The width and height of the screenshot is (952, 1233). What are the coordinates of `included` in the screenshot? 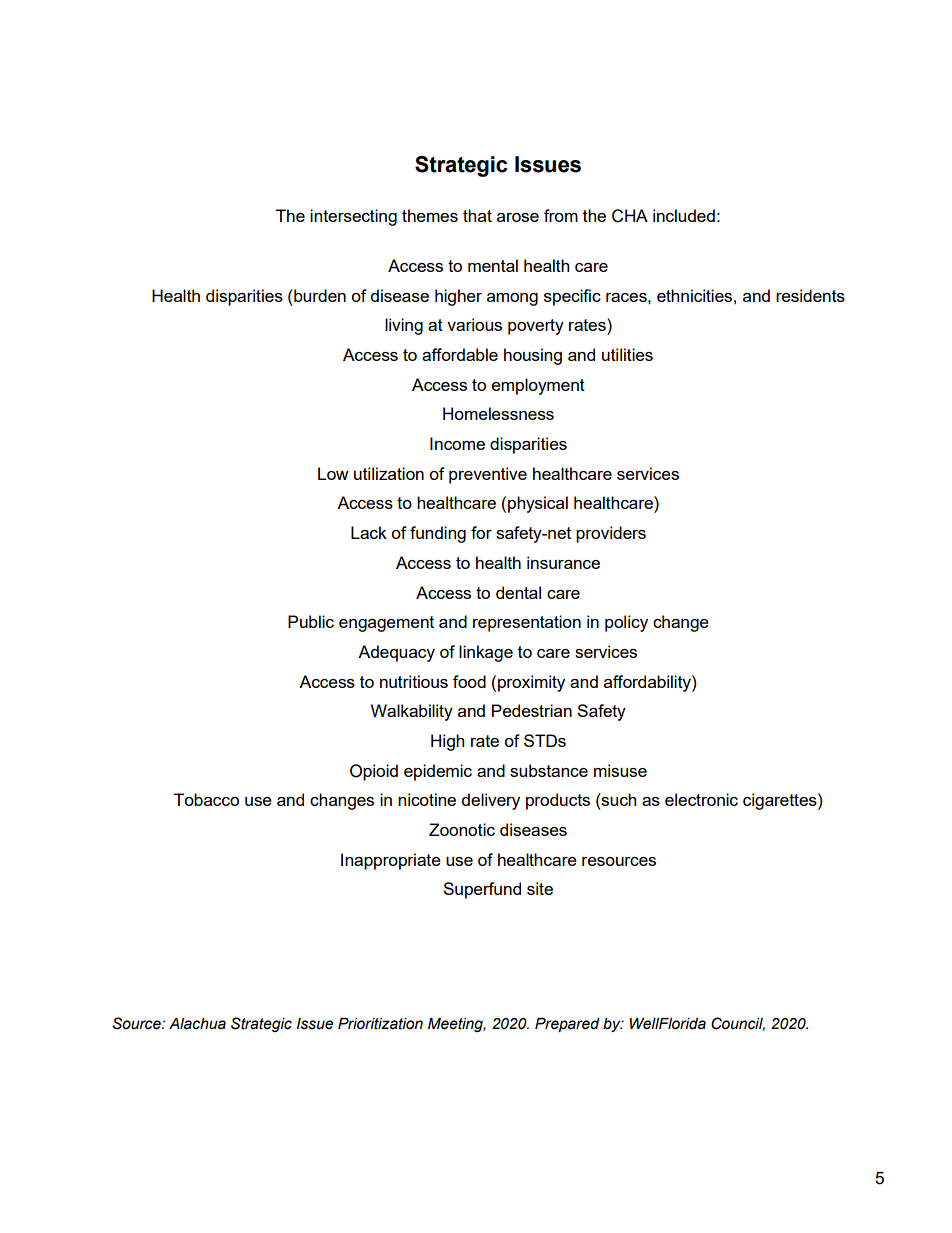 It's located at (684, 215).
